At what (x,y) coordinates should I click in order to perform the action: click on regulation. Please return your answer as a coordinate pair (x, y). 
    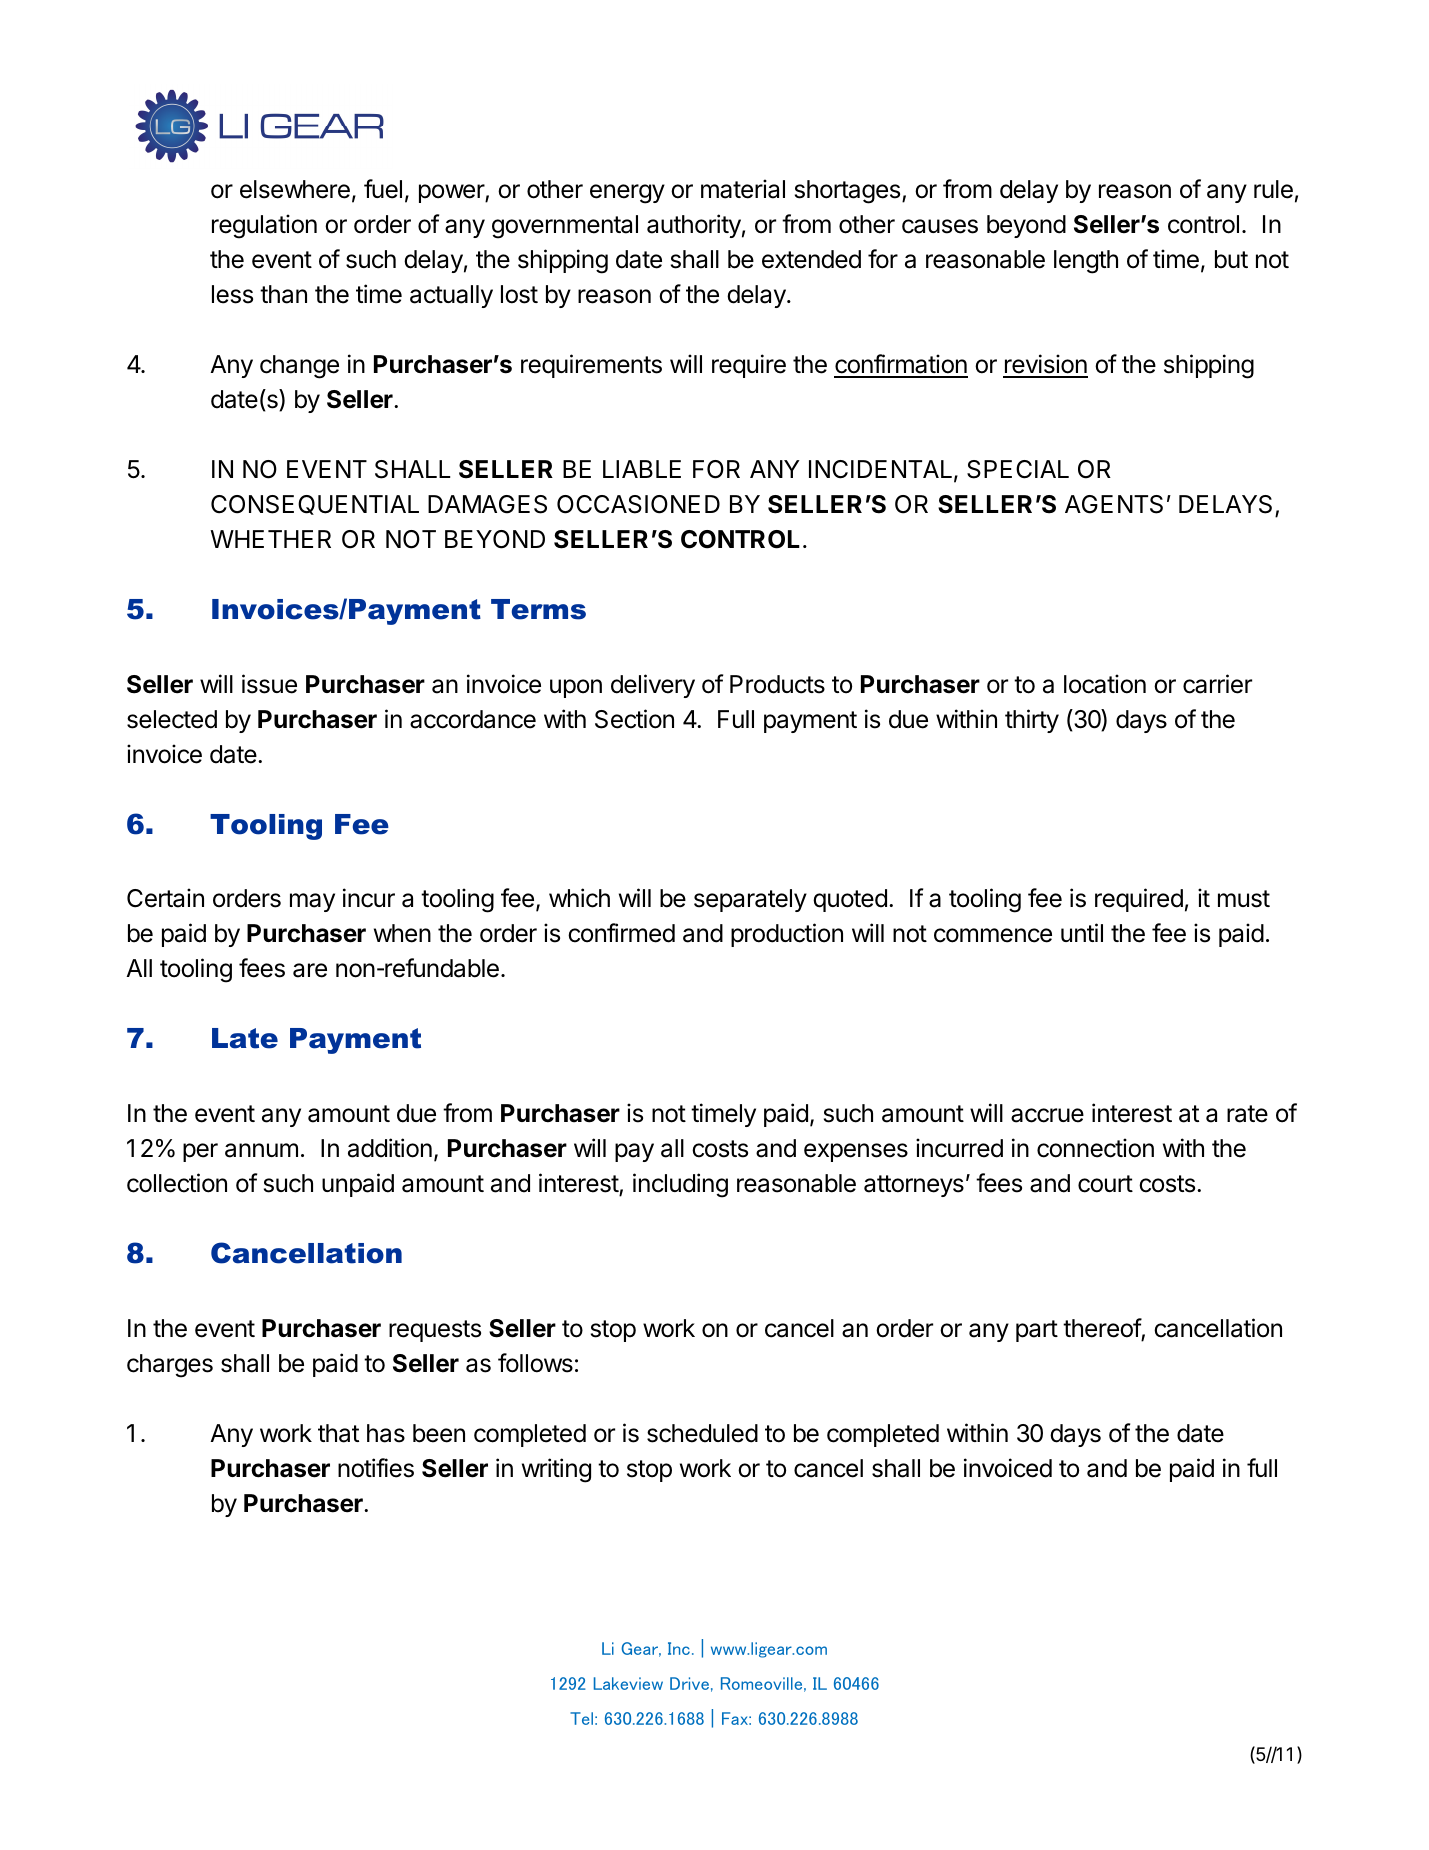
    Looking at the image, I should click on (264, 226).
